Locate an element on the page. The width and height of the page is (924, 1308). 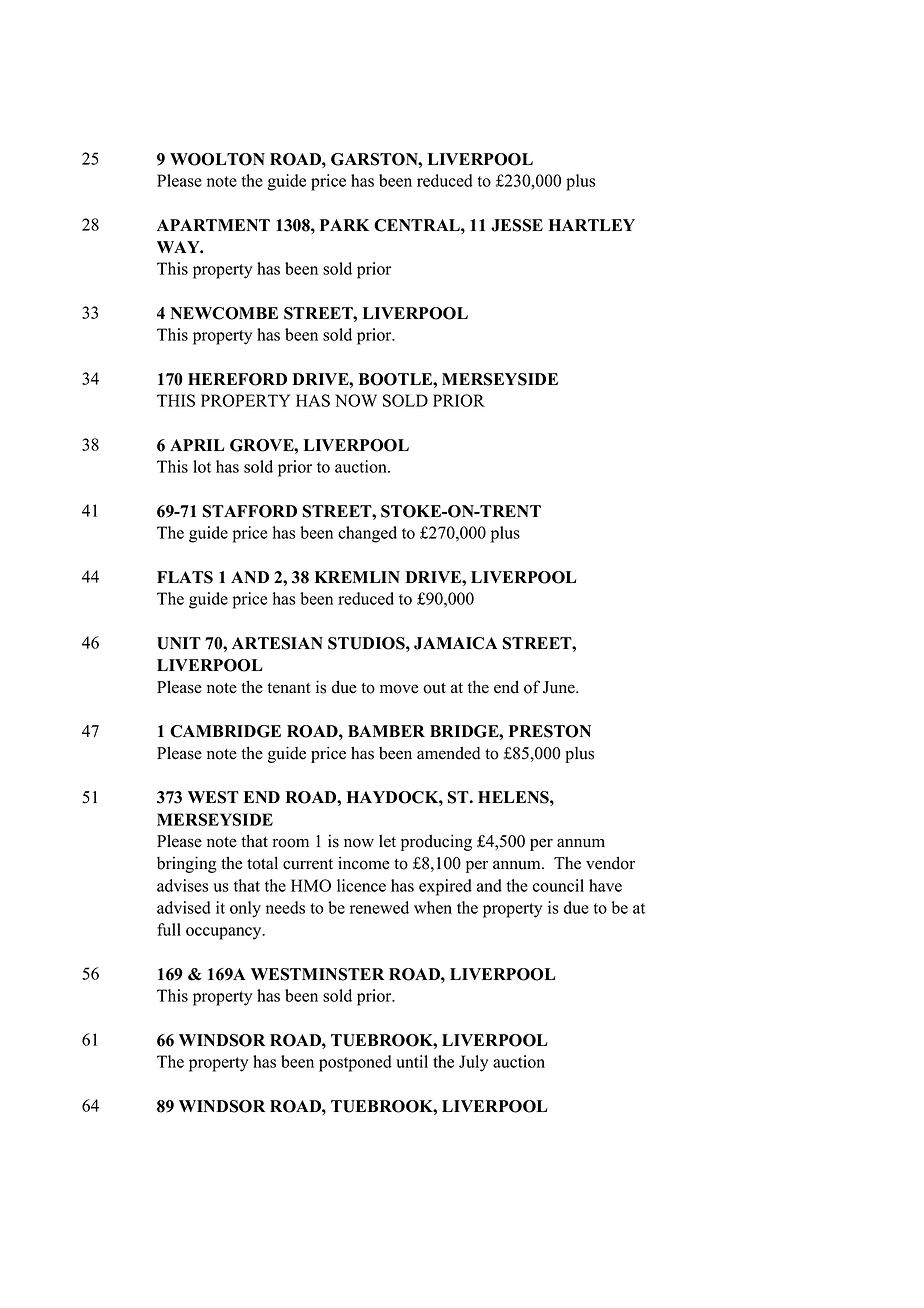
PARK is located at coordinates (344, 225).
